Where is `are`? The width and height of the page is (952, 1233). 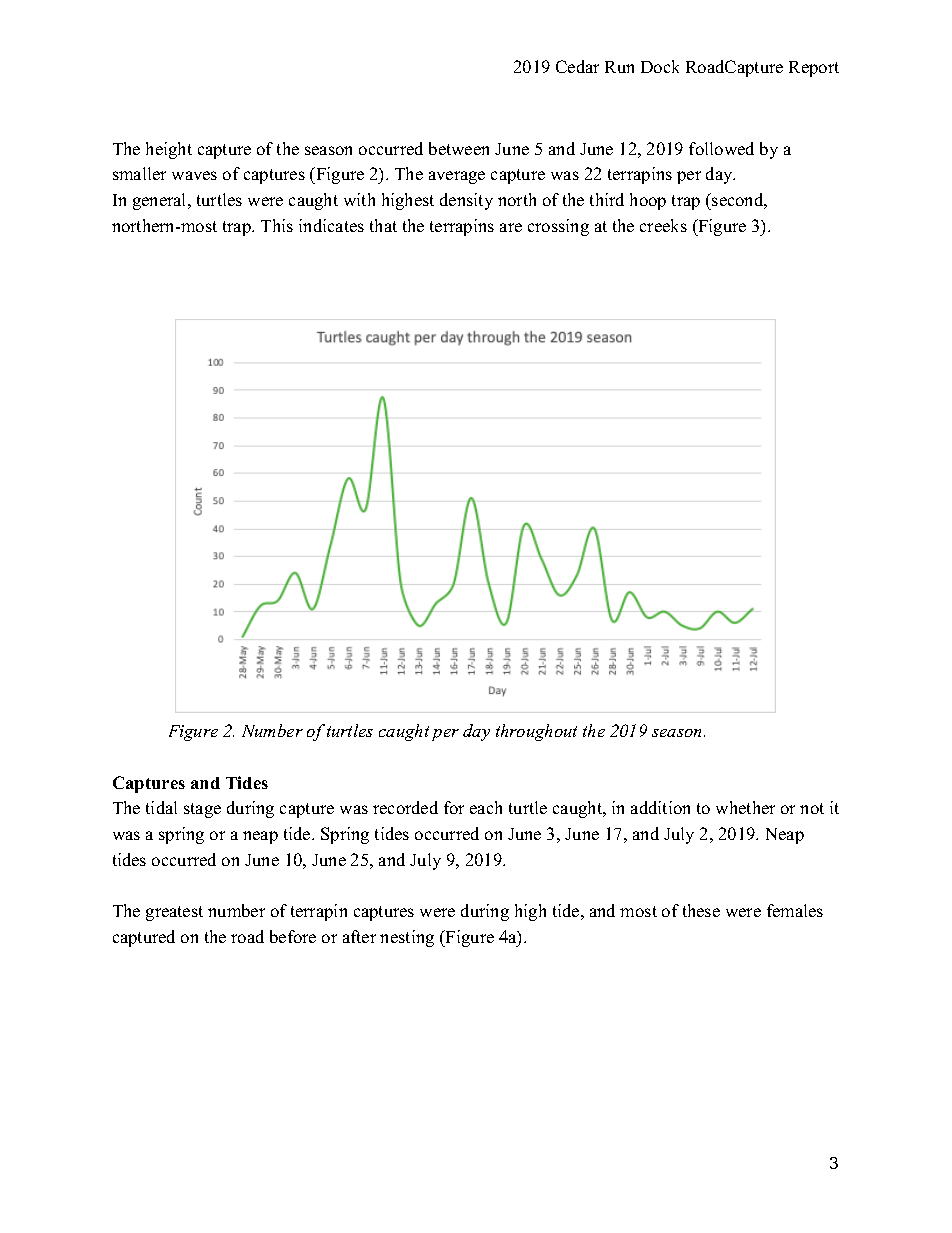
are is located at coordinates (511, 227).
